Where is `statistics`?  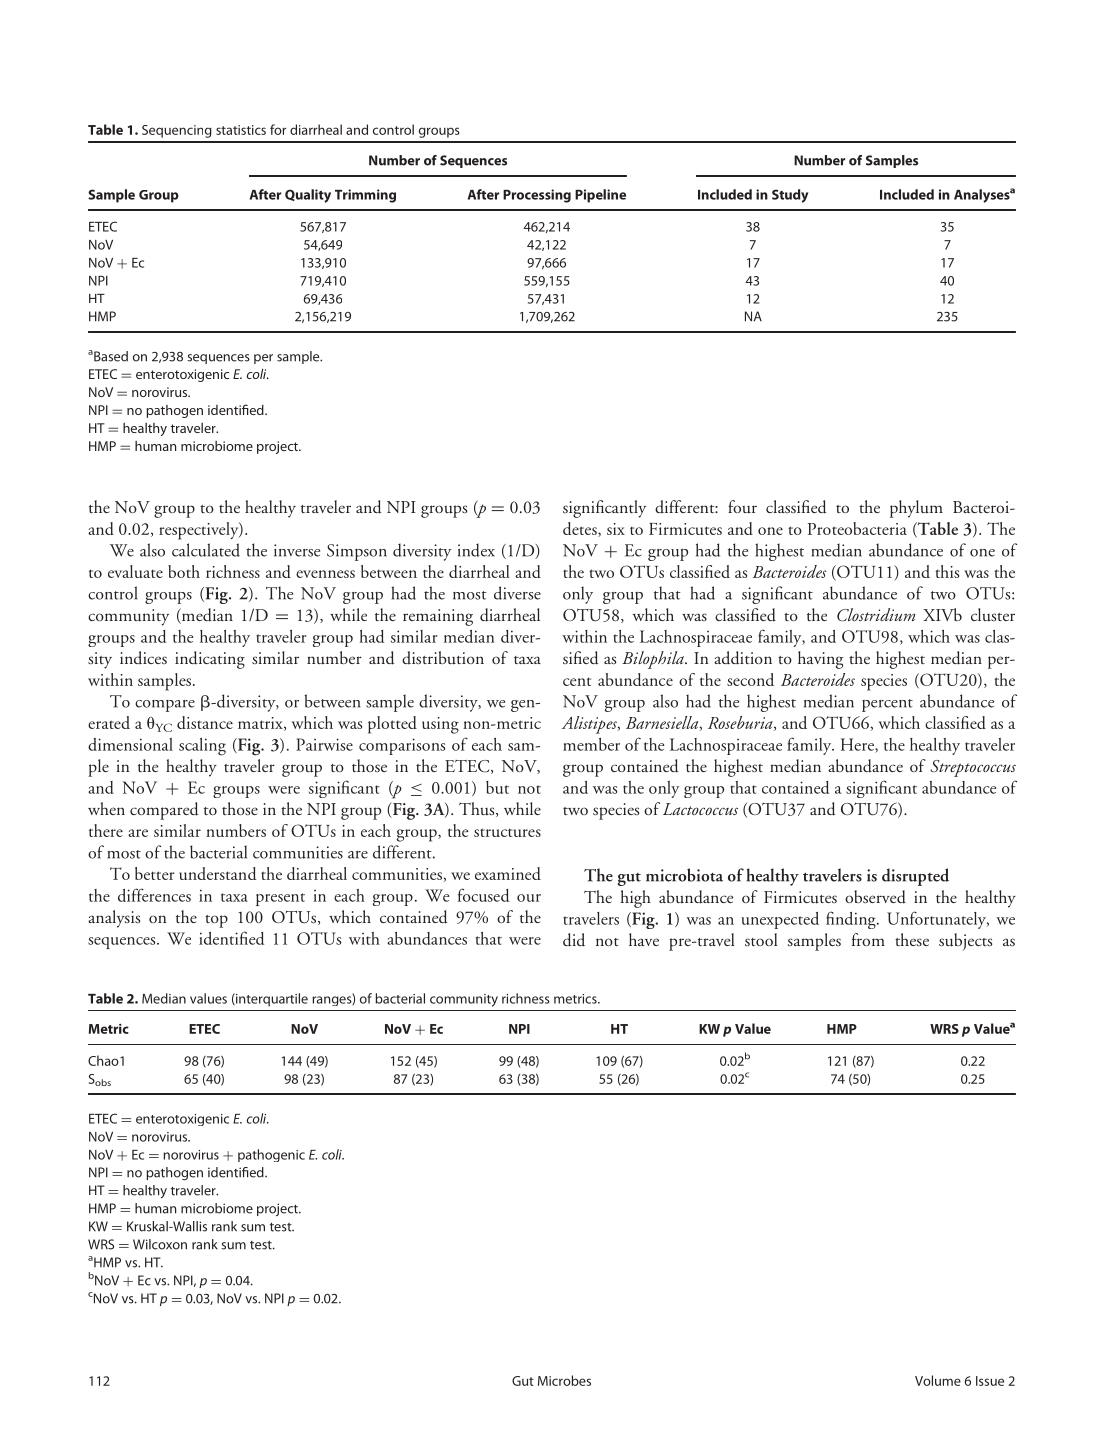
statistics is located at coordinates (241, 130).
